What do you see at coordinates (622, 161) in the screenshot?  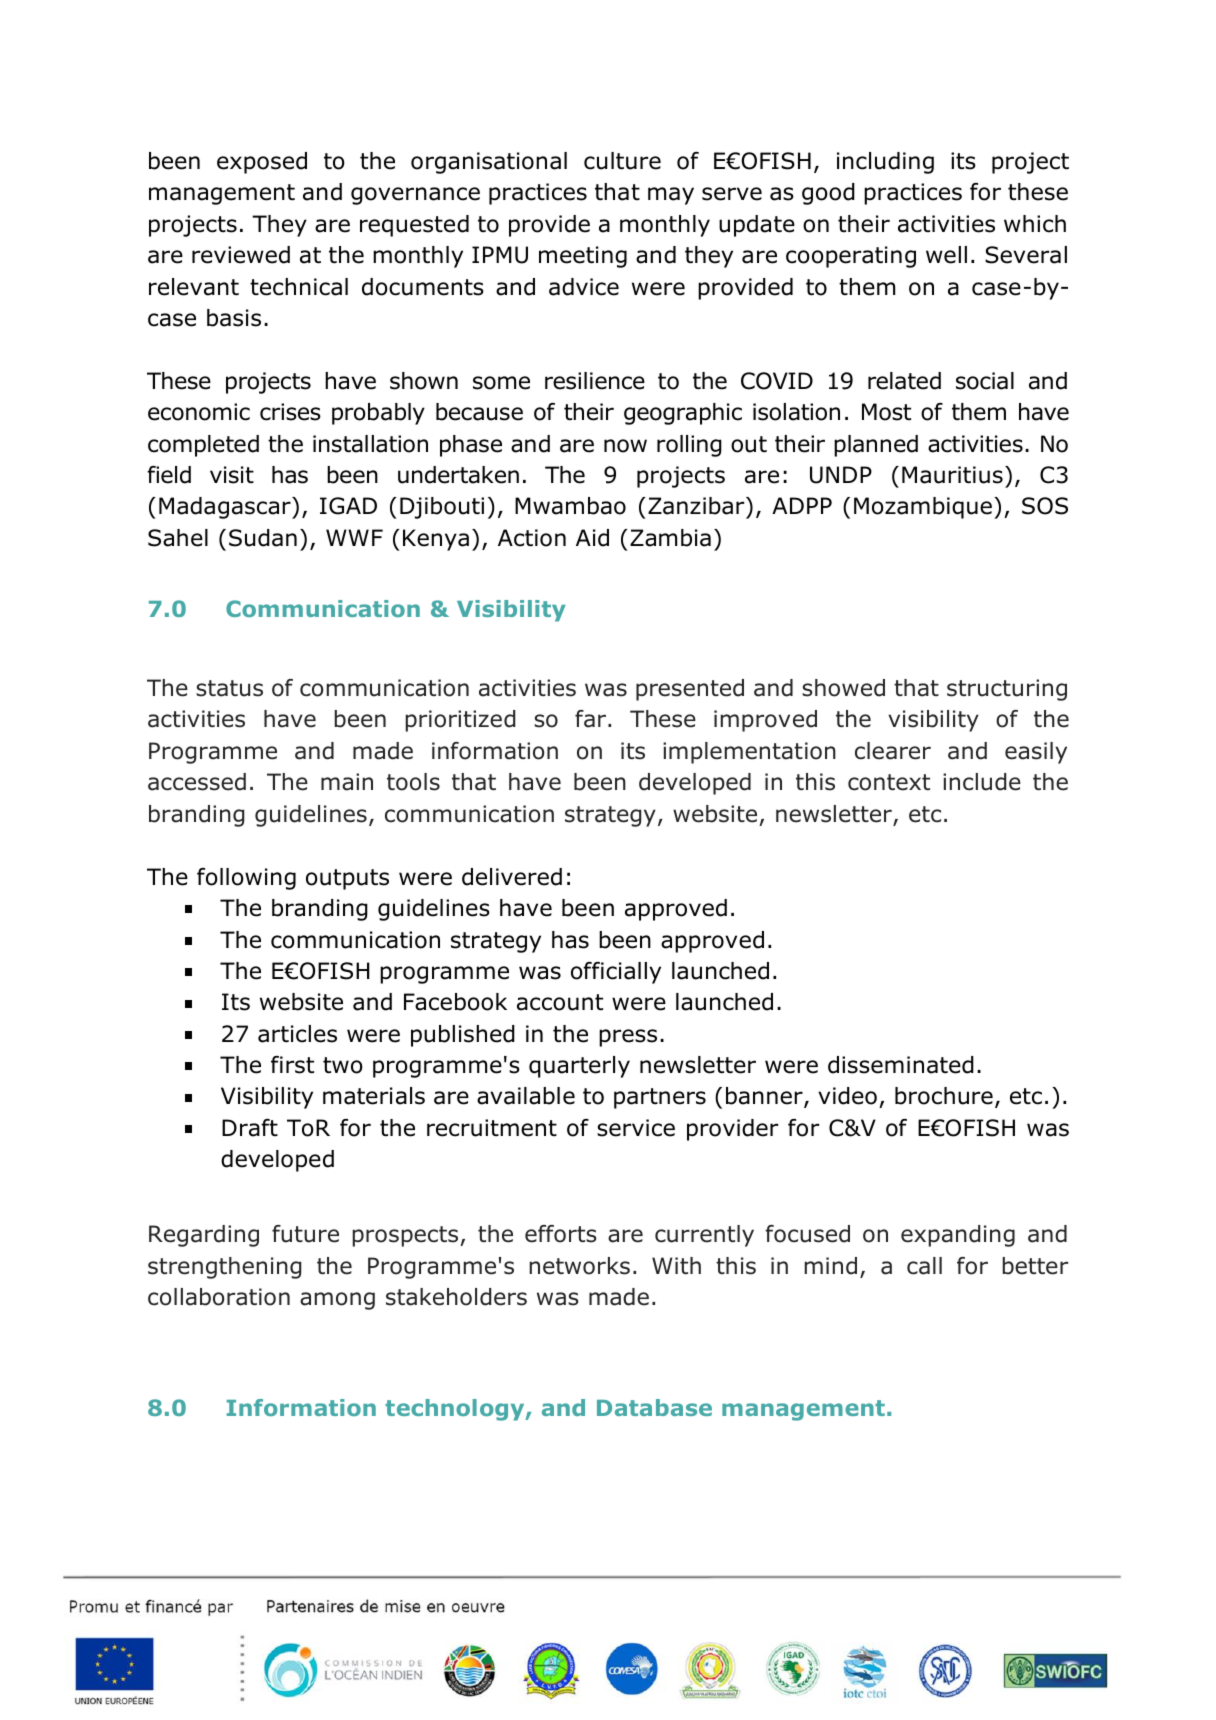 I see `culture` at bounding box center [622, 161].
